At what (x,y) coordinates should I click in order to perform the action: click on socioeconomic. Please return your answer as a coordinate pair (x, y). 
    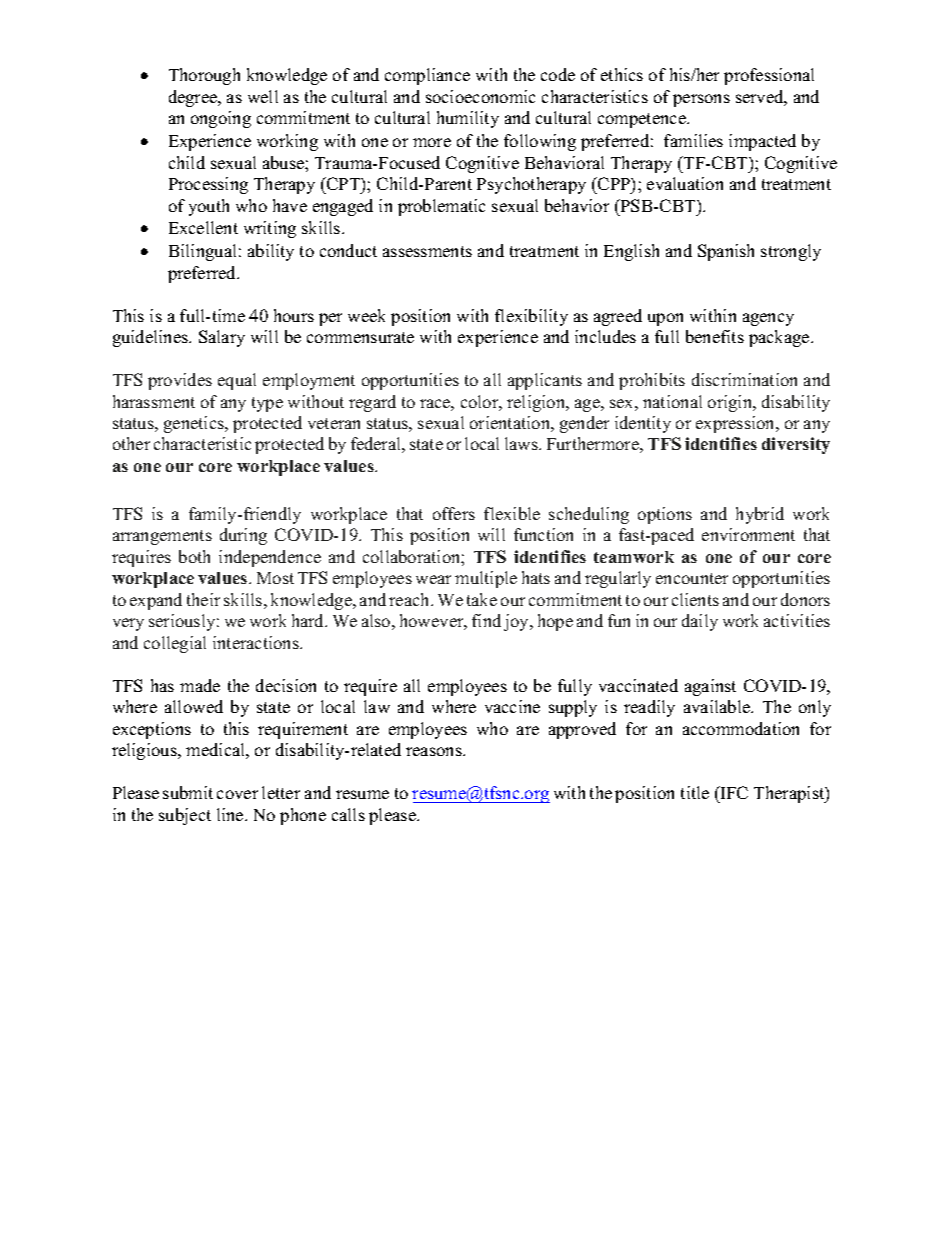
    Looking at the image, I should click on (480, 96).
